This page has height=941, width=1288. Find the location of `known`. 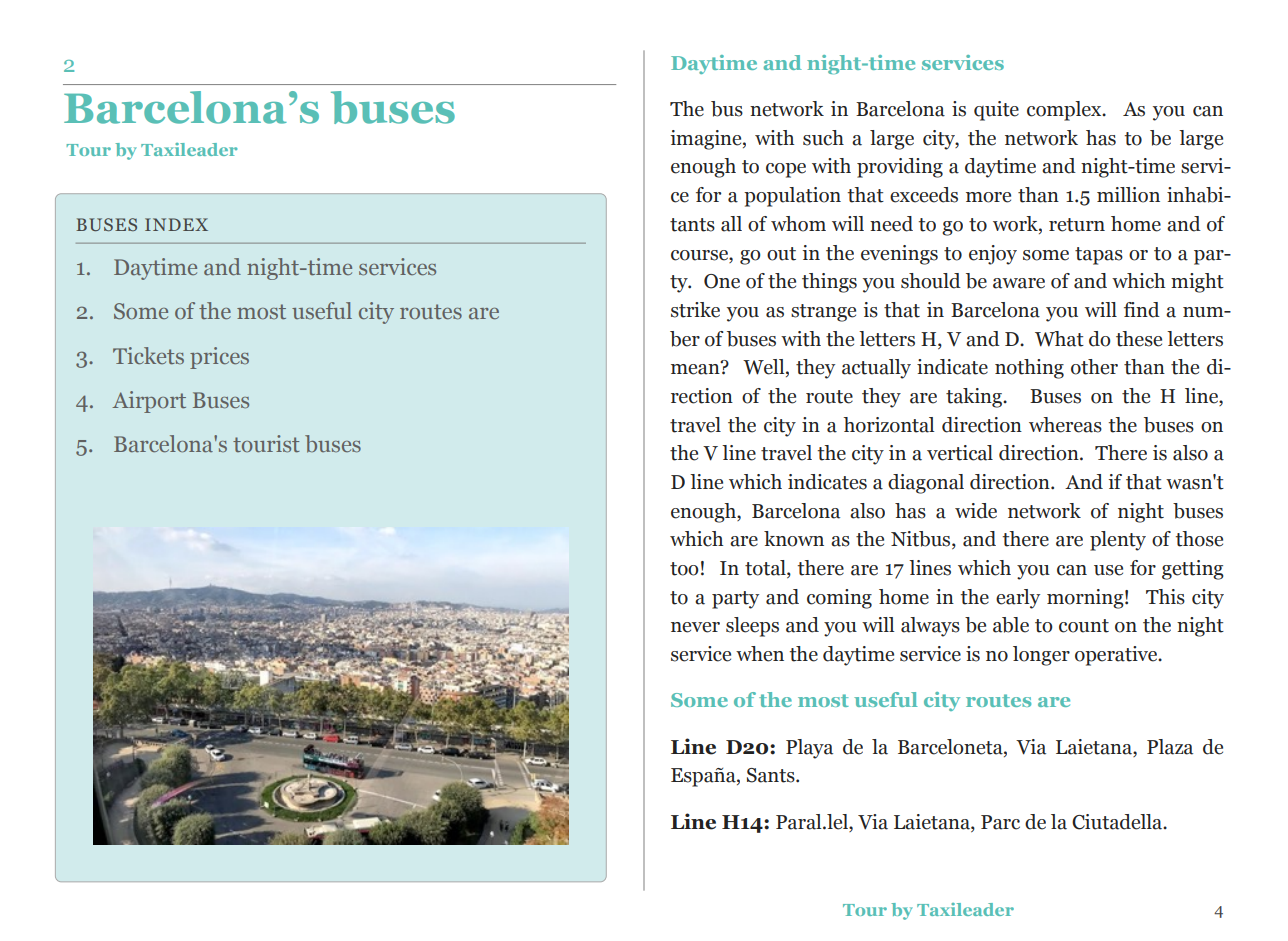

known is located at coordinates (794, 539).
